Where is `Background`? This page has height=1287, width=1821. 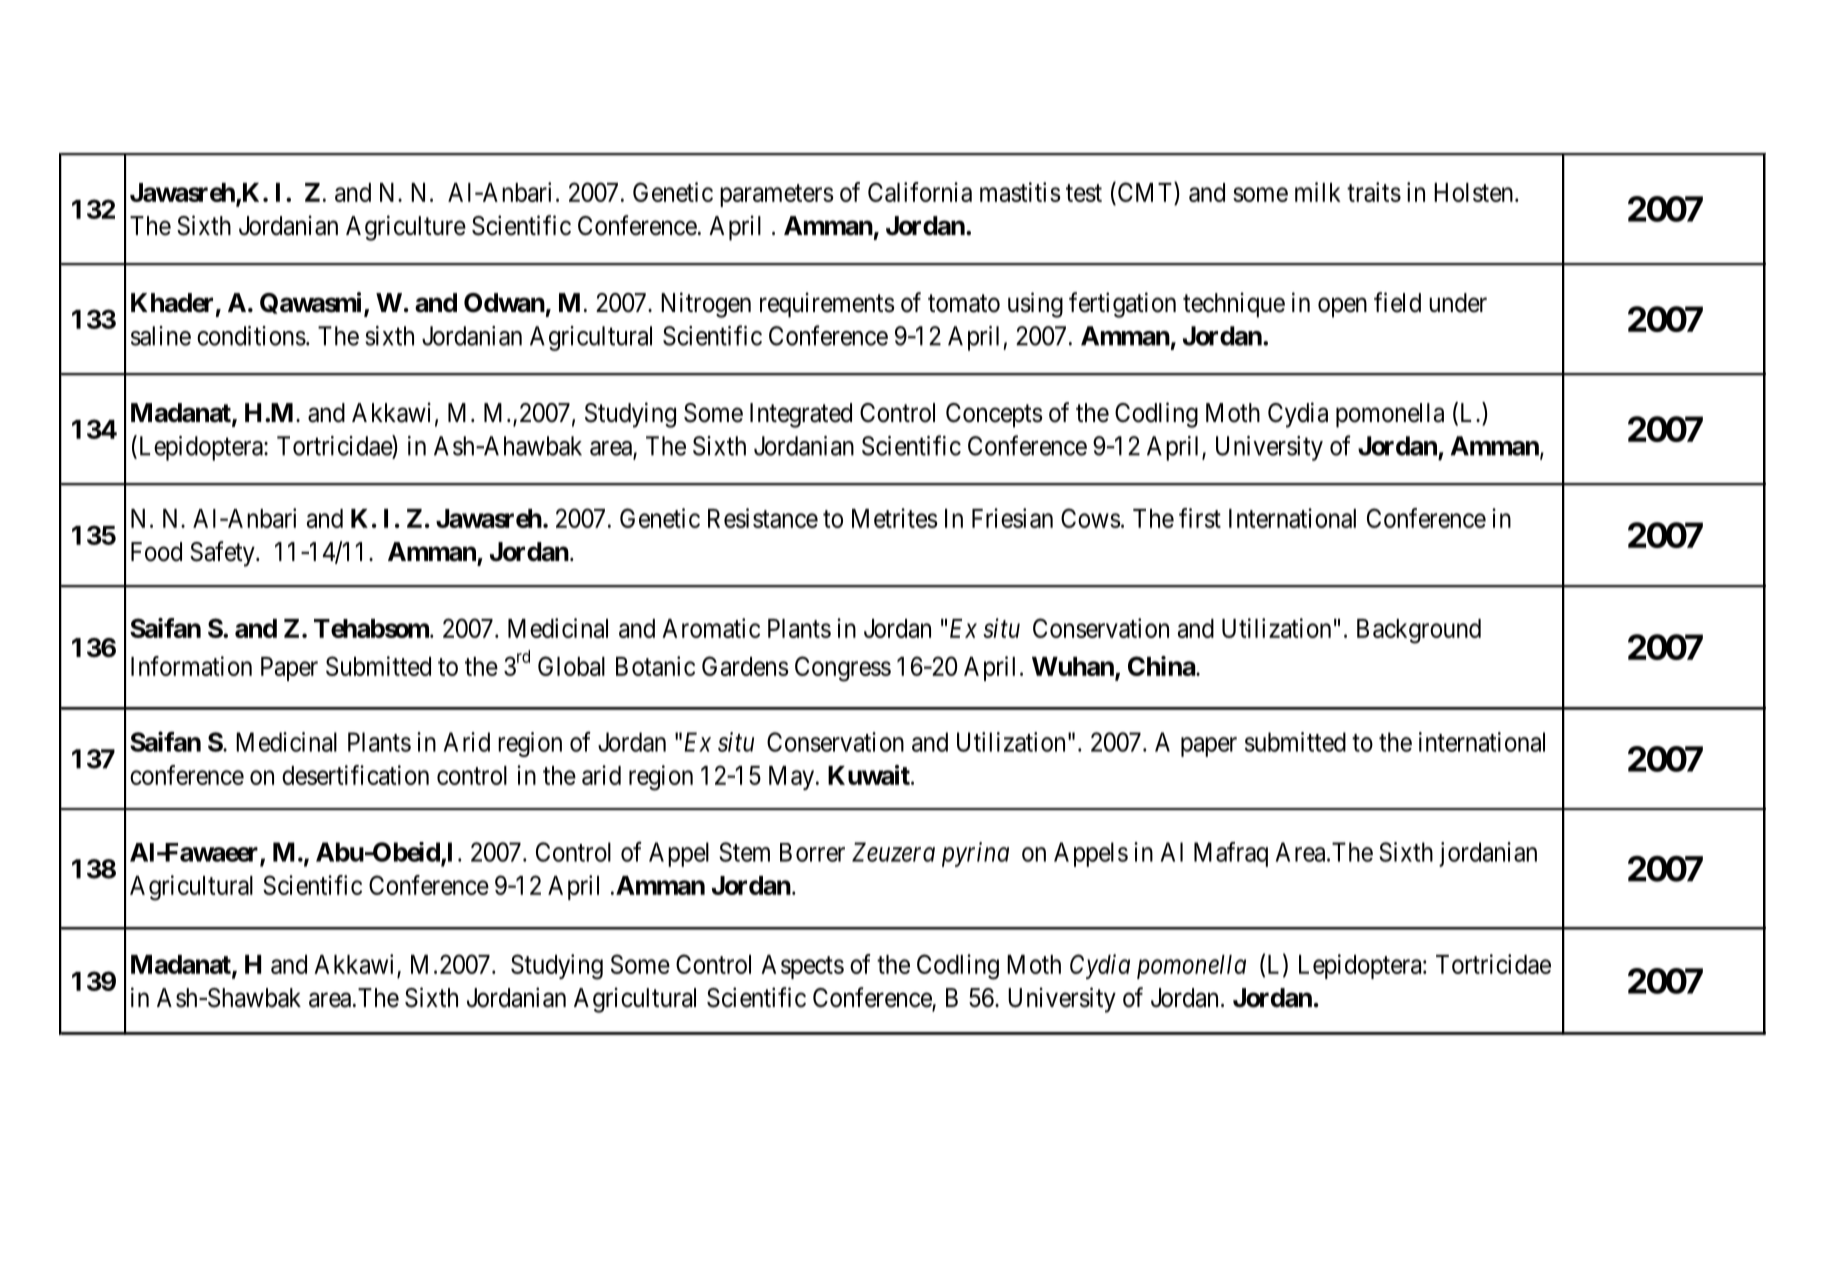
Background is located at coordinates (1419, 631).
